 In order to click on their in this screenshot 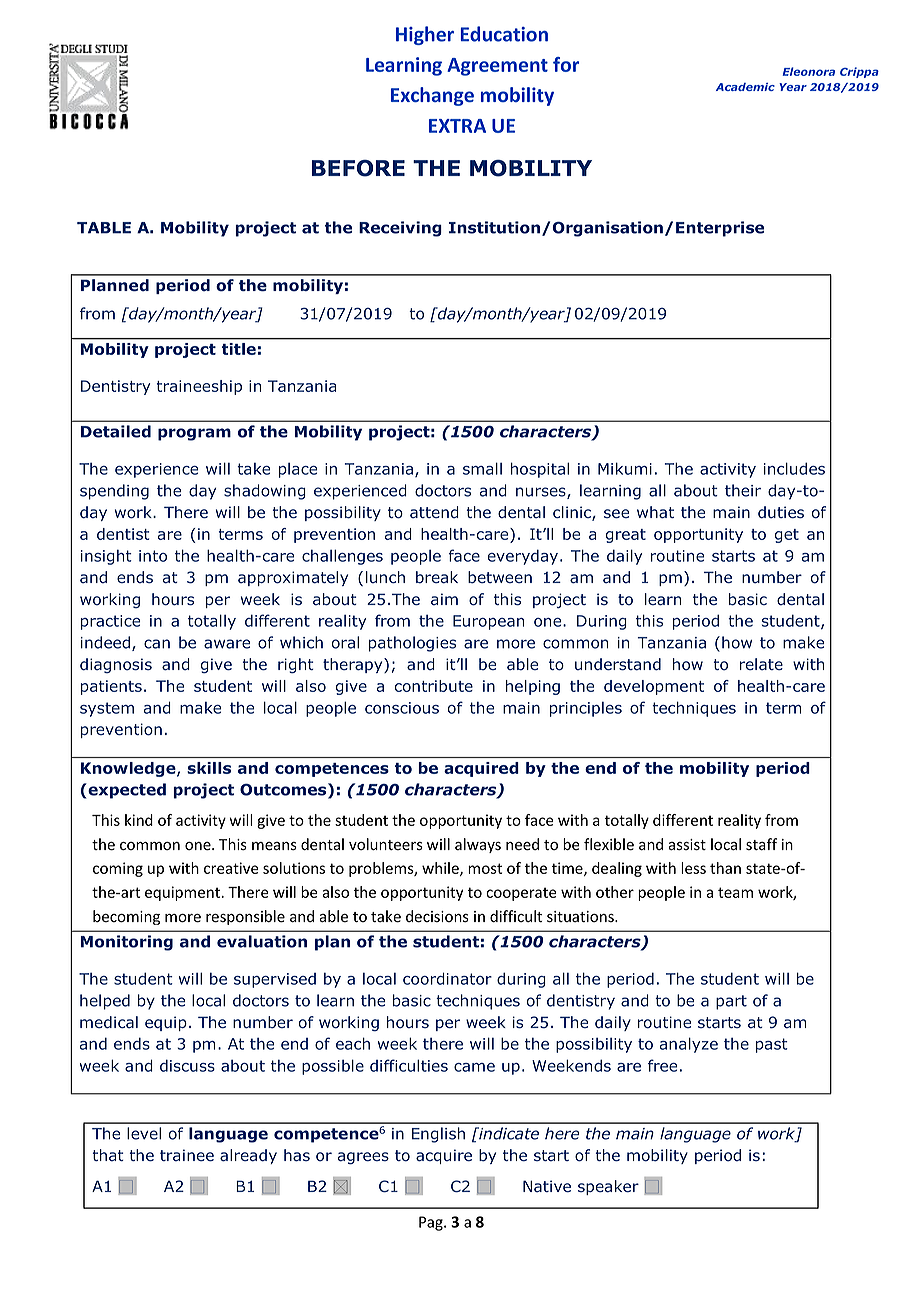, I will do `click(743, 490)`.
